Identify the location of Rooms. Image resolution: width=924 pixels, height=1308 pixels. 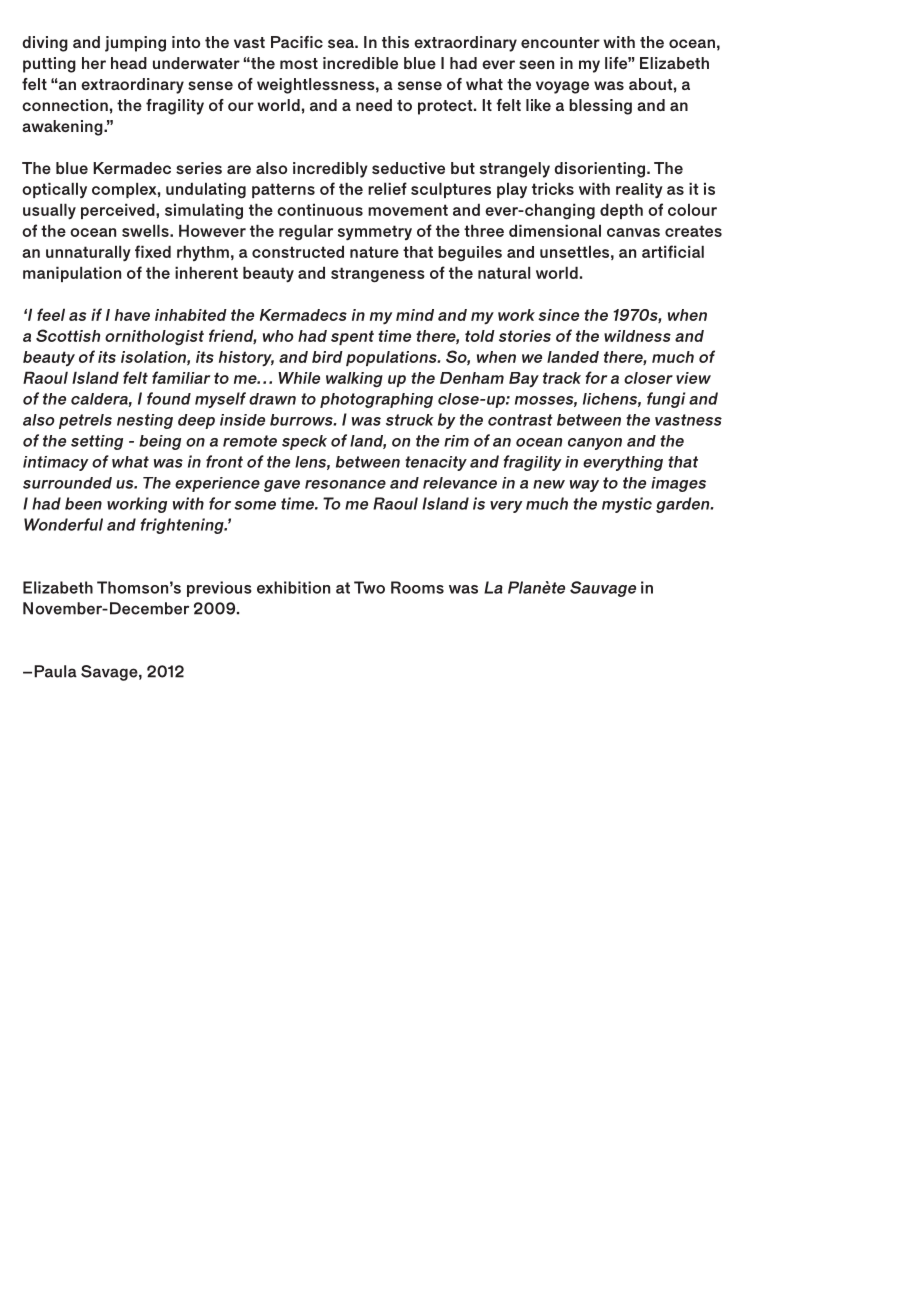
(417, 587).
